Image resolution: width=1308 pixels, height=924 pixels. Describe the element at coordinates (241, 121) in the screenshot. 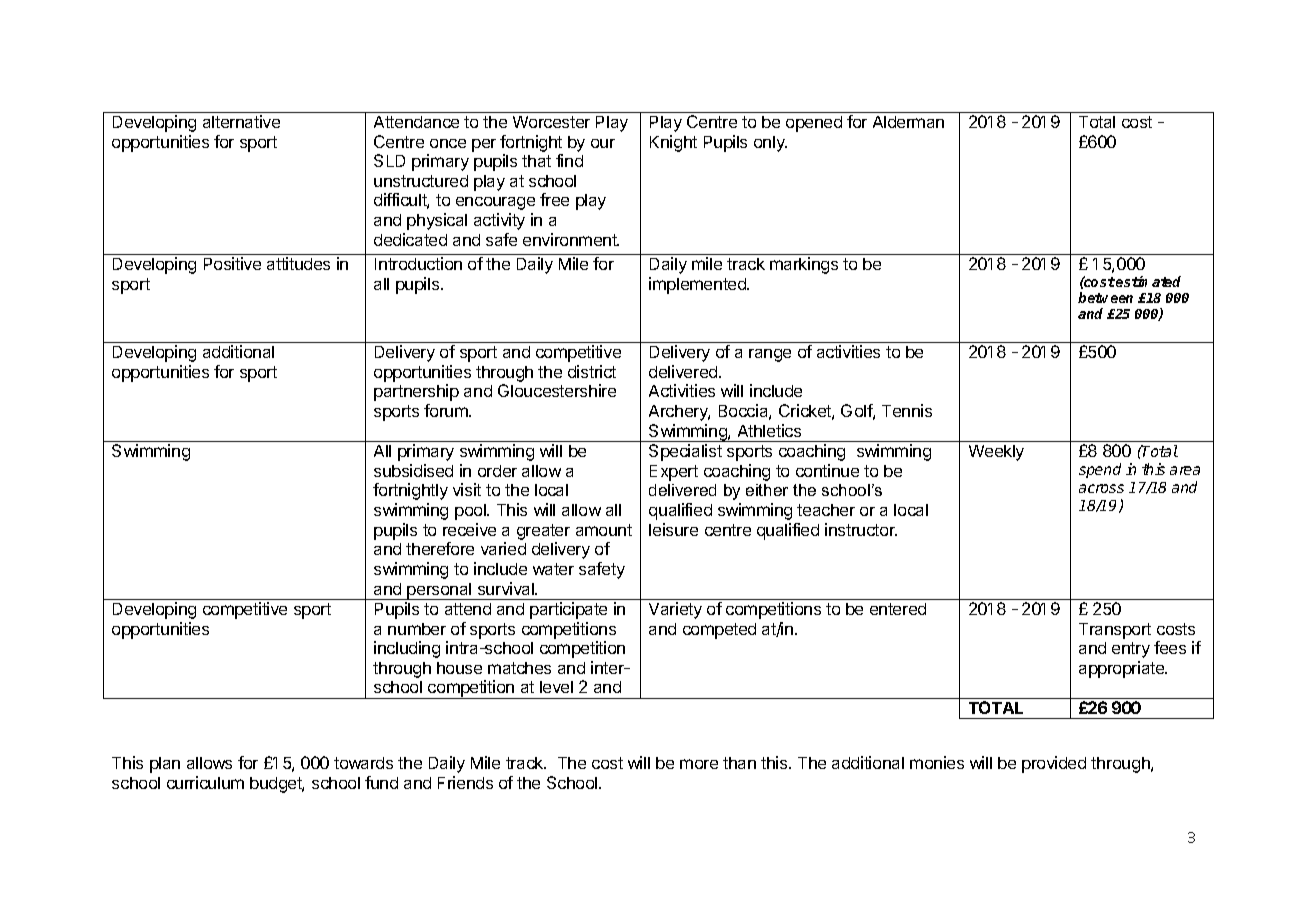

I see `alternative` at that location.
